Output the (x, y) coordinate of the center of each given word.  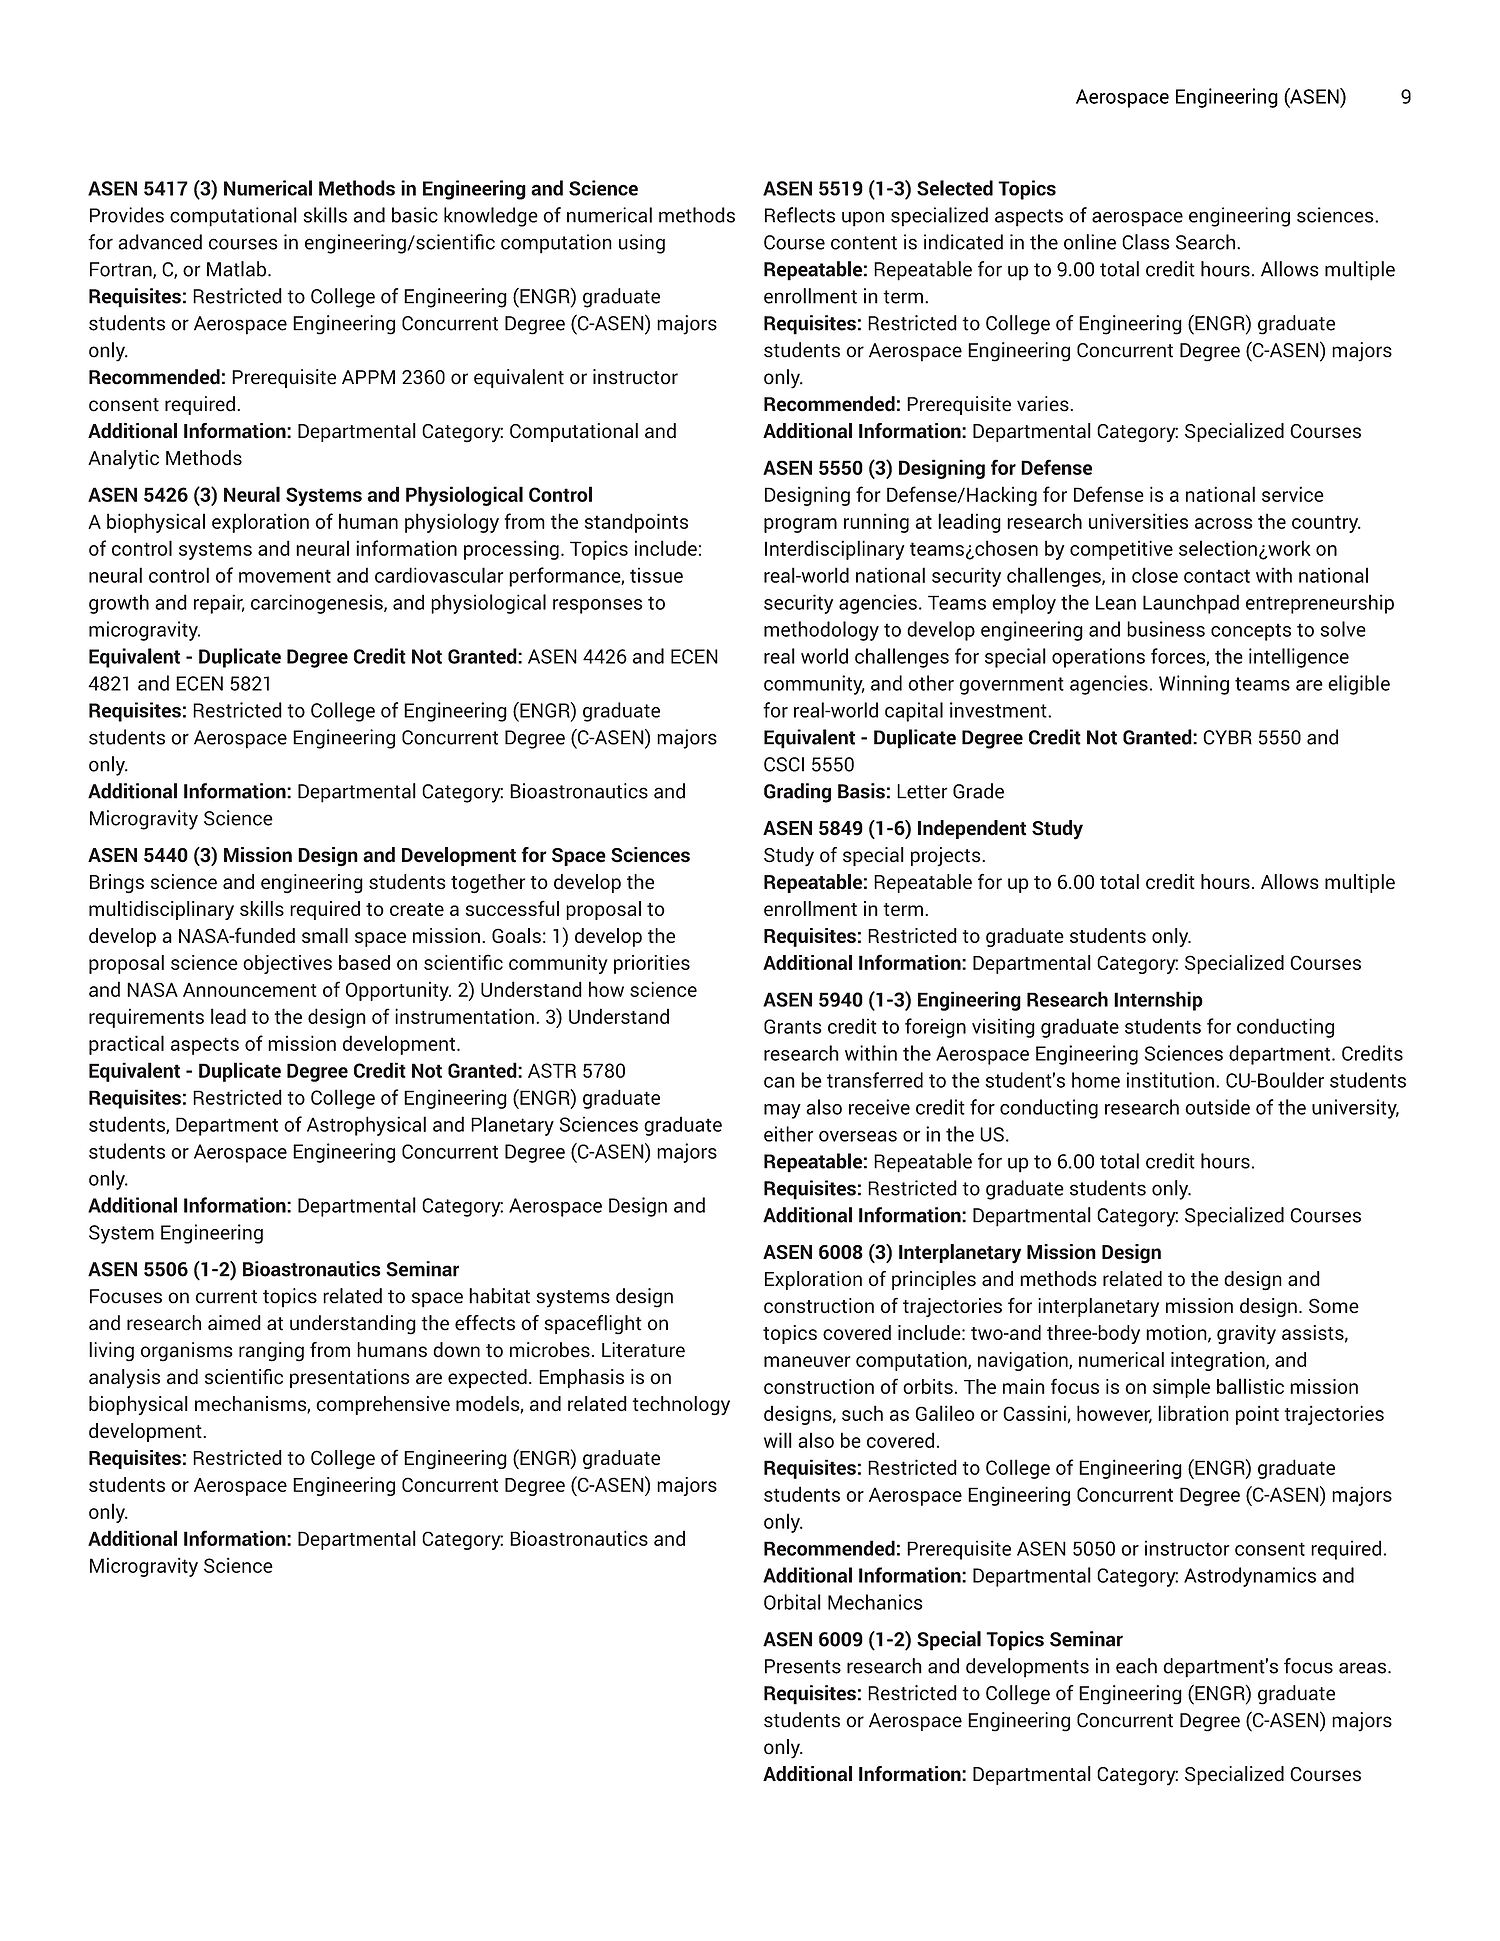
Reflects (800, 215)
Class (1146, 242)
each (1136, 1666)
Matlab (238, 269)
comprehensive (383, 1405)
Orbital (792, 1602)
